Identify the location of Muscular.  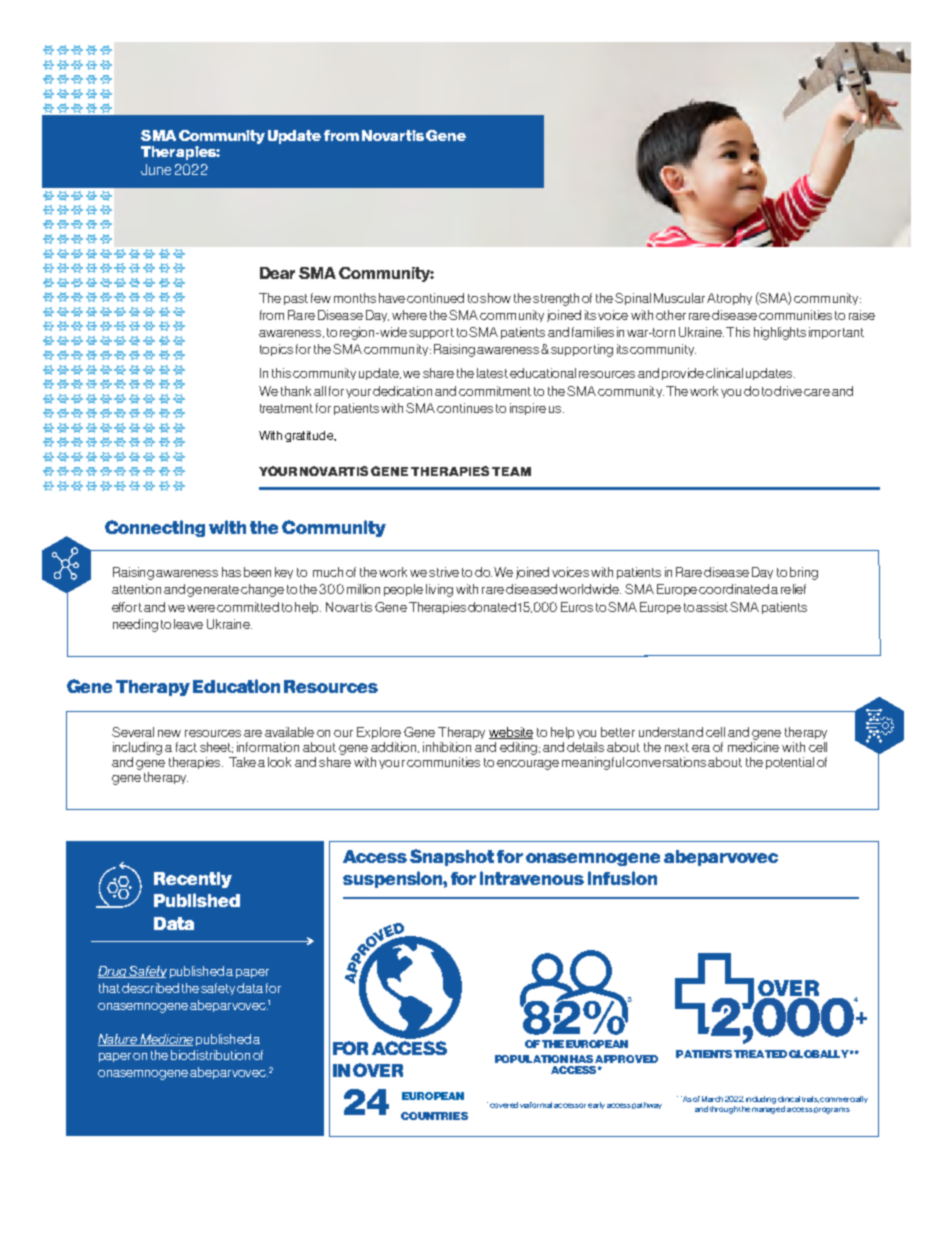
(681, 298).
